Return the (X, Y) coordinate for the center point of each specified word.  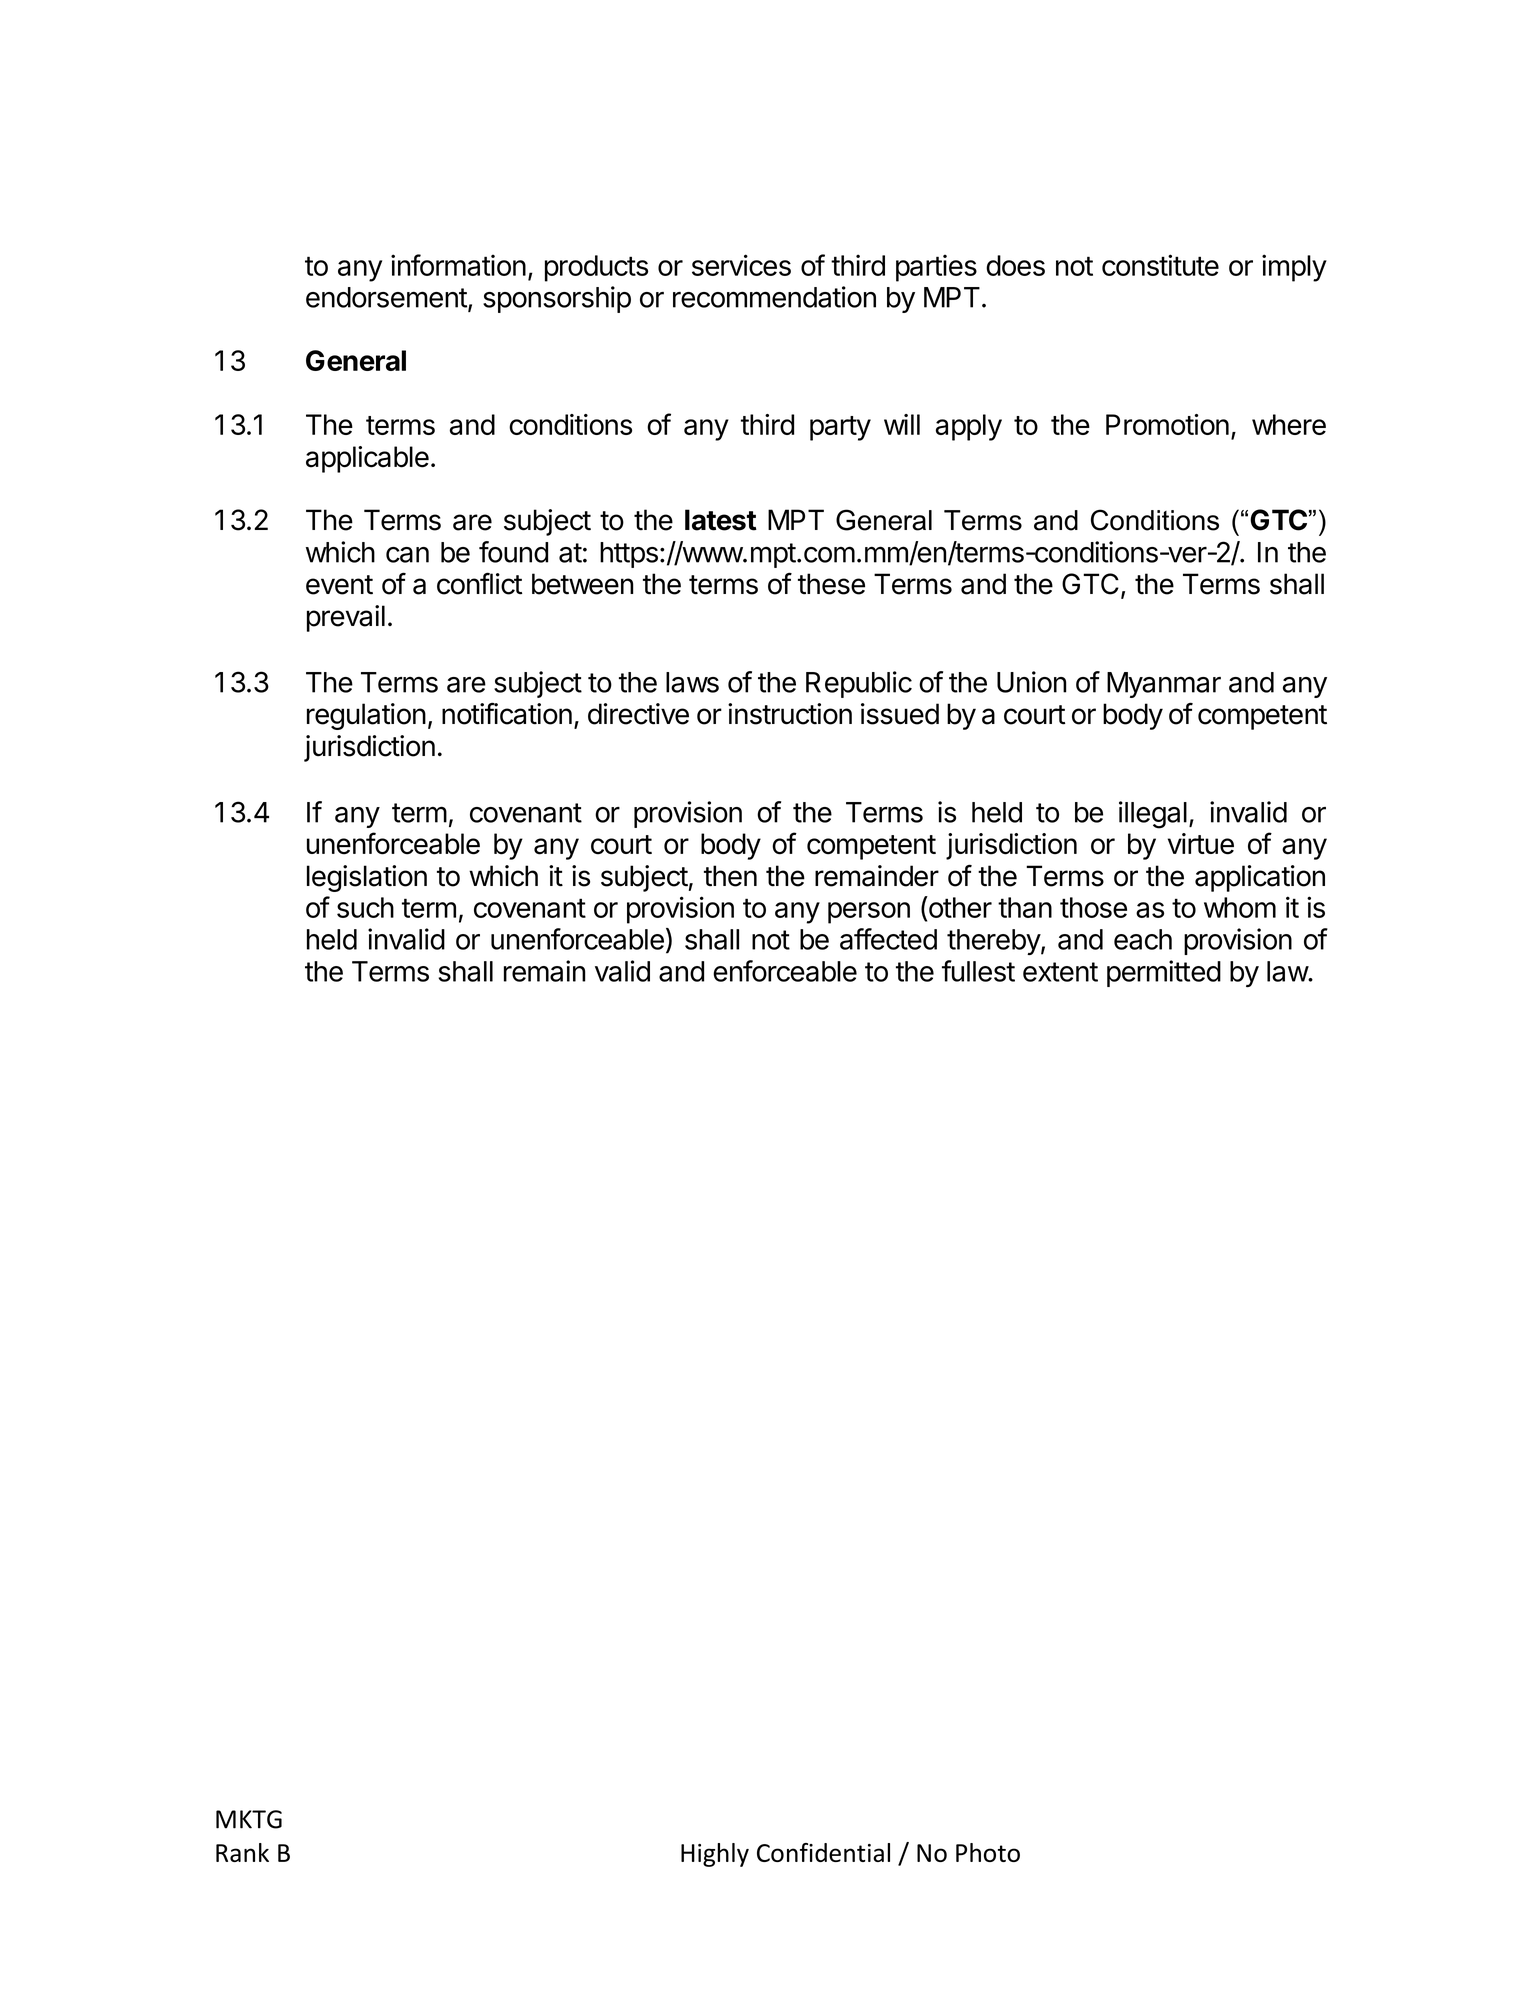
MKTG (249, 1819)
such (365, 907)
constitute (1160, 265)
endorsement (386, 297)
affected (888, 939)
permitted (1164, 973)
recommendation (774, 297)
